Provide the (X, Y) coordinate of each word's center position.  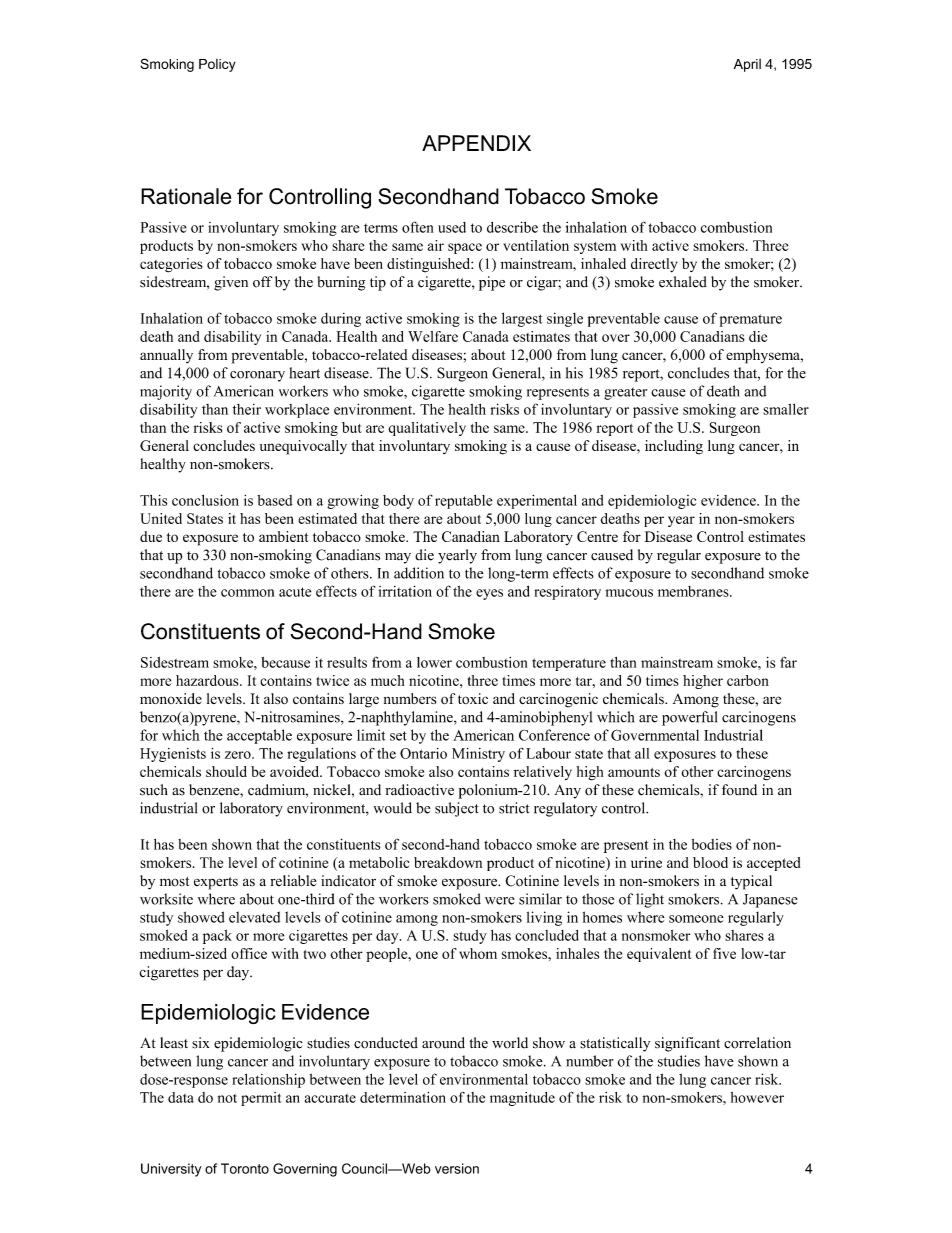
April (747, 65)
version (457, 1168)
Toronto (245, 1168)
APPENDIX (476, 143)
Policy (217, 65)
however (757, 1097)
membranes (694, 591)
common (247, 593)
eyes (489, 594)
